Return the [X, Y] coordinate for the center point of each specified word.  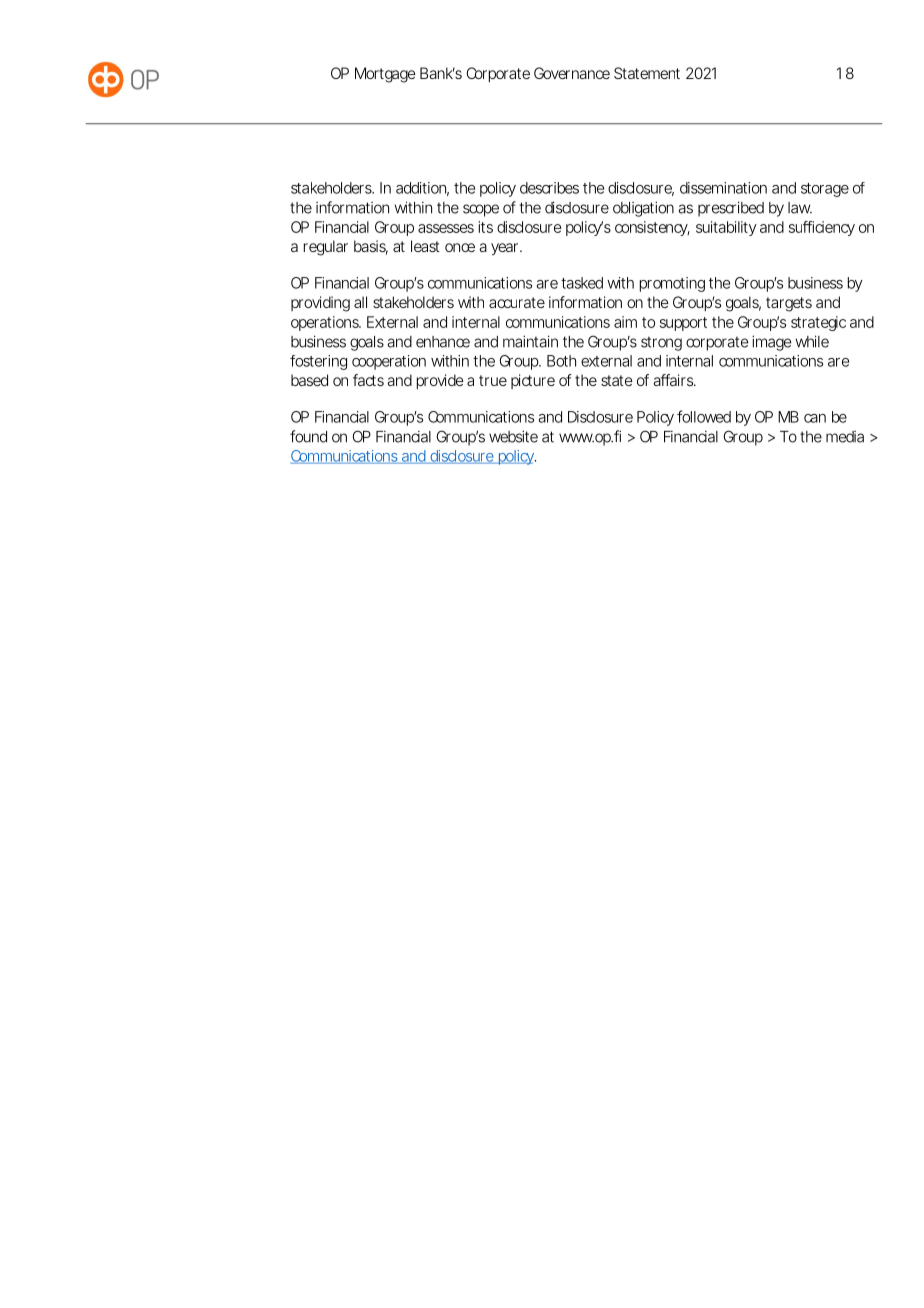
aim [625, 322]
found [308, 436]
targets [789, 304]
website [513, 436]
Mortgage [385, 75]
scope [481, 210]
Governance [572, 73]
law [800, 208]
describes [549, 188]
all [360, 302]
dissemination [723, 188]
